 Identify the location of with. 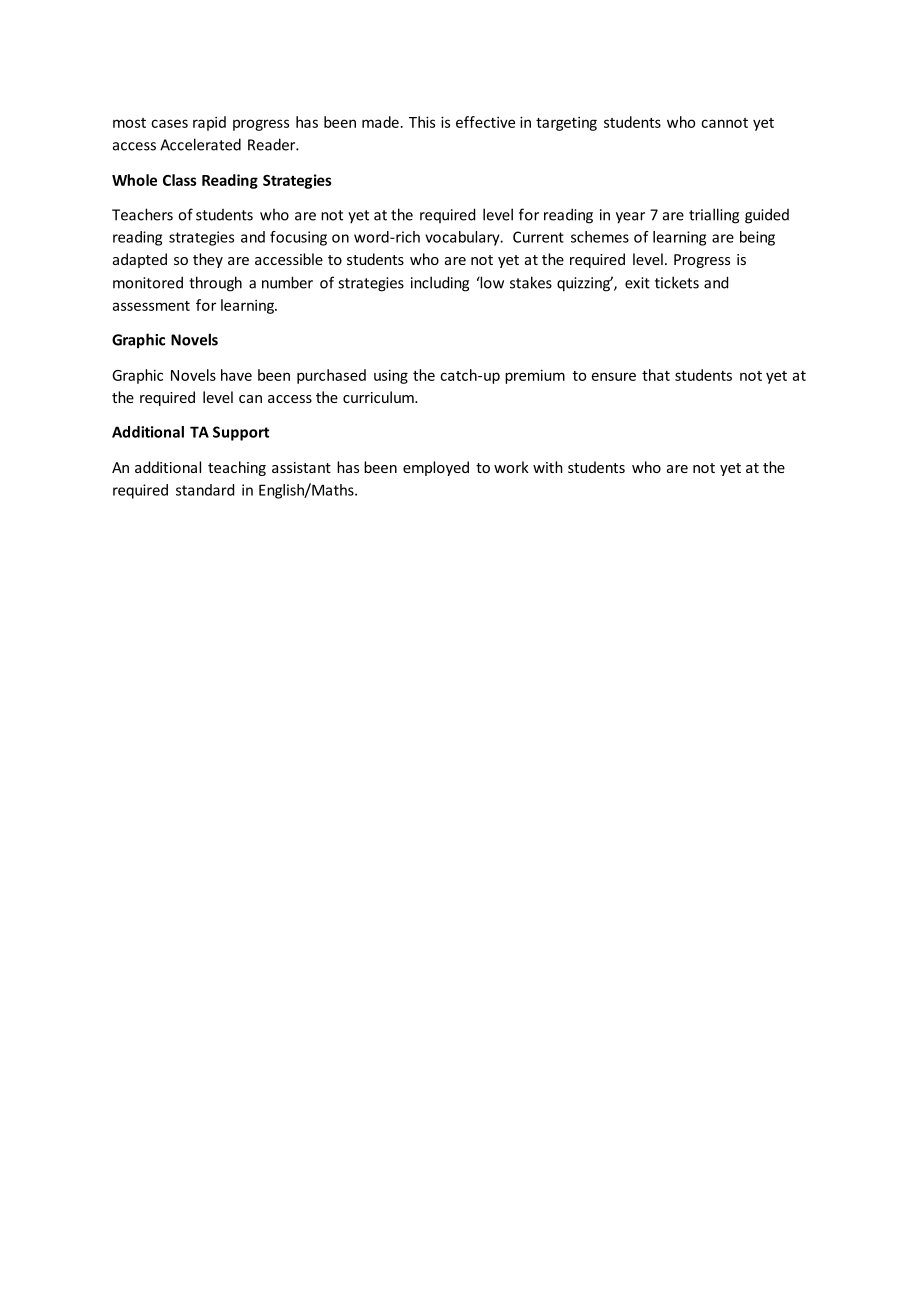
(548, 467).
